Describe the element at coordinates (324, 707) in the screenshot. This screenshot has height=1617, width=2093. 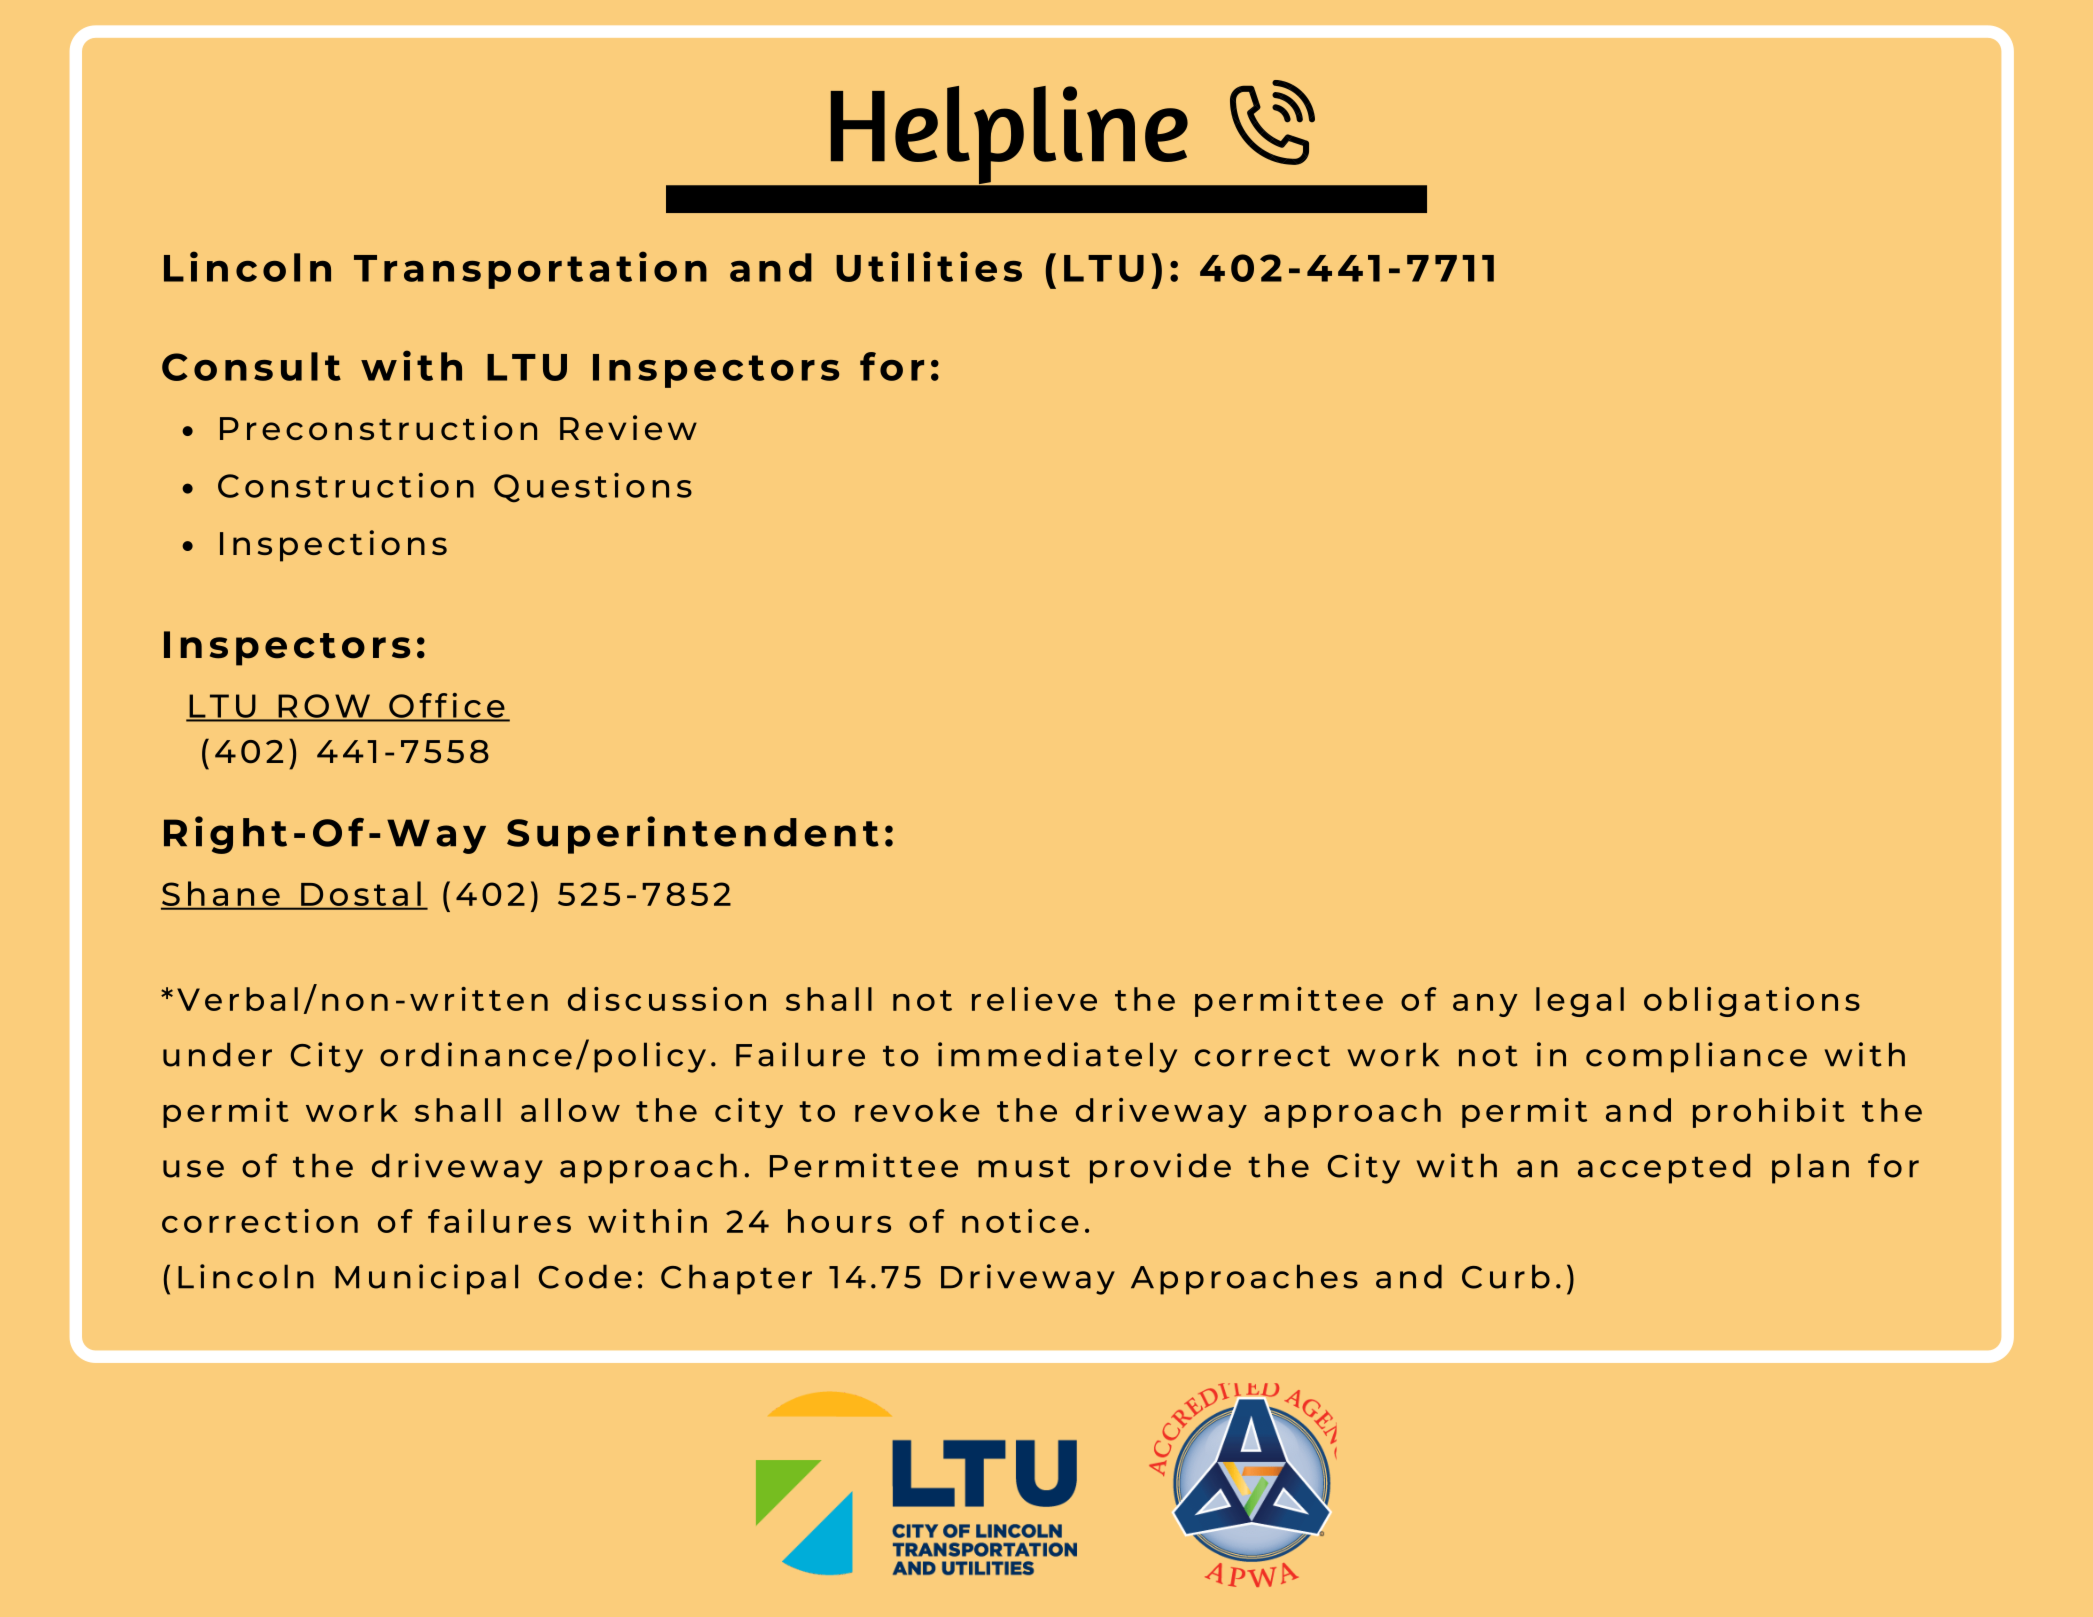
I see `ROW` at that location.
